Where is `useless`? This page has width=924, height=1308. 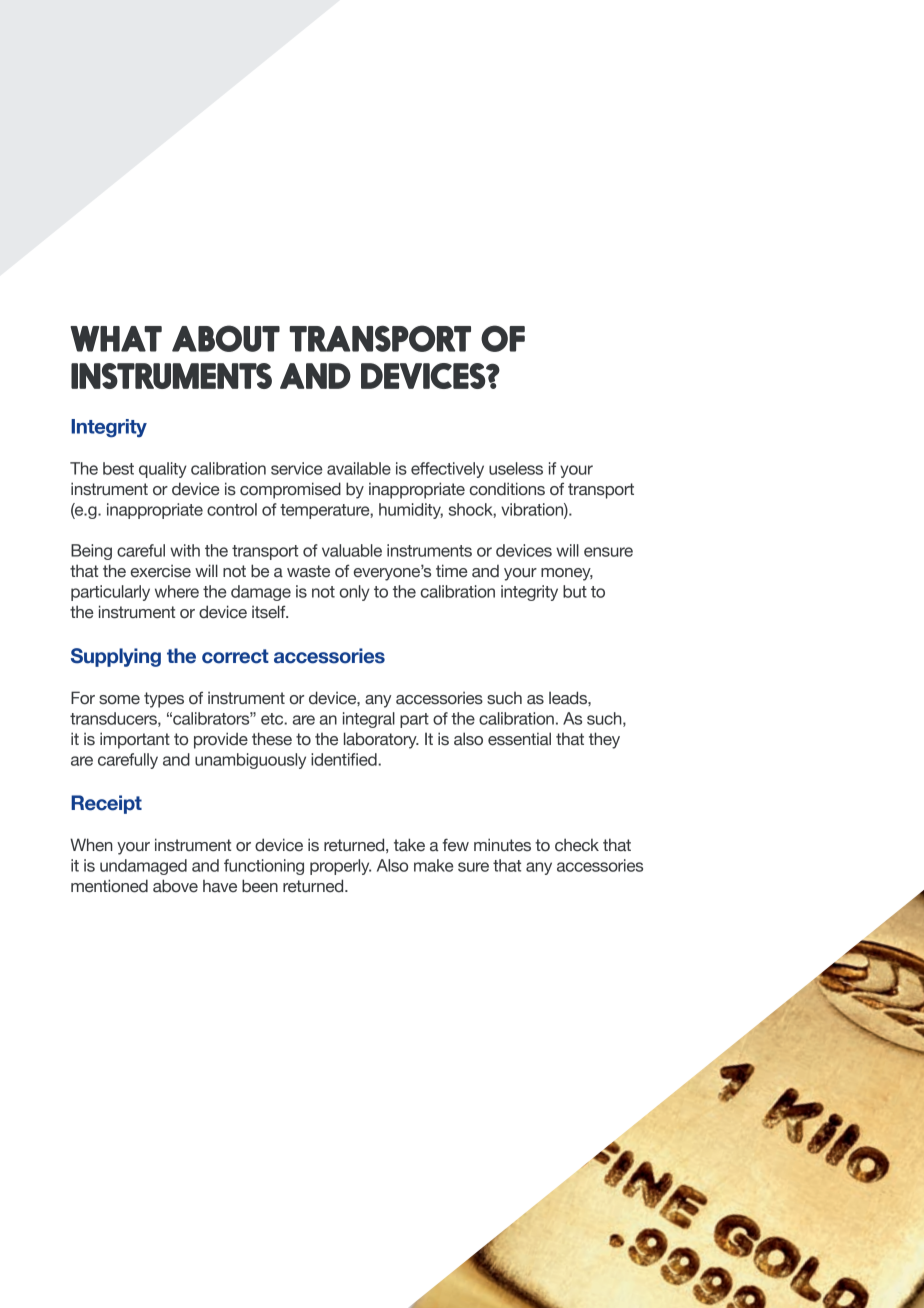
useless is located at coordinates (516, 468).
